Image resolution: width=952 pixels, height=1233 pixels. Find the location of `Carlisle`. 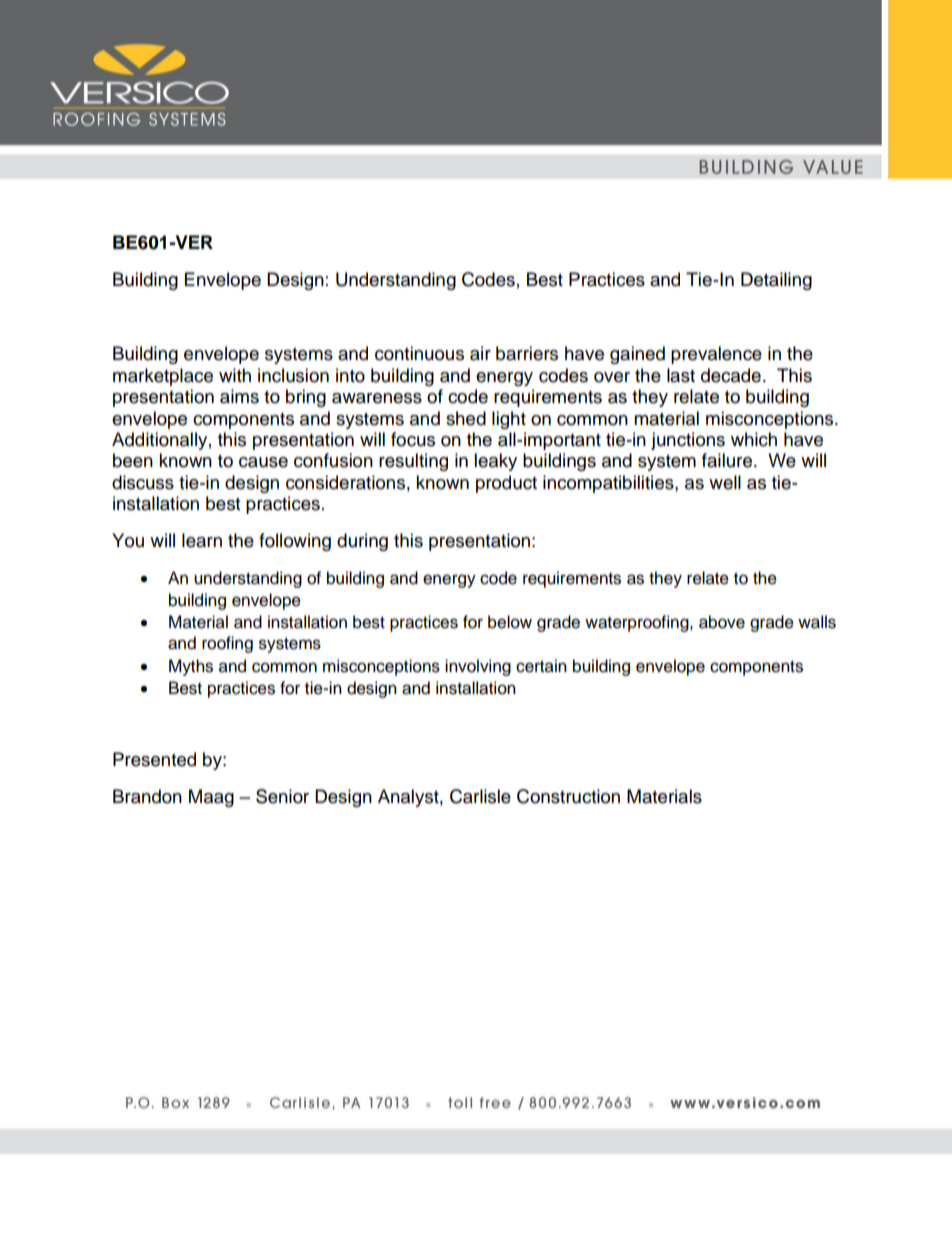

Carlisle is located at coordinates (480, 796).
